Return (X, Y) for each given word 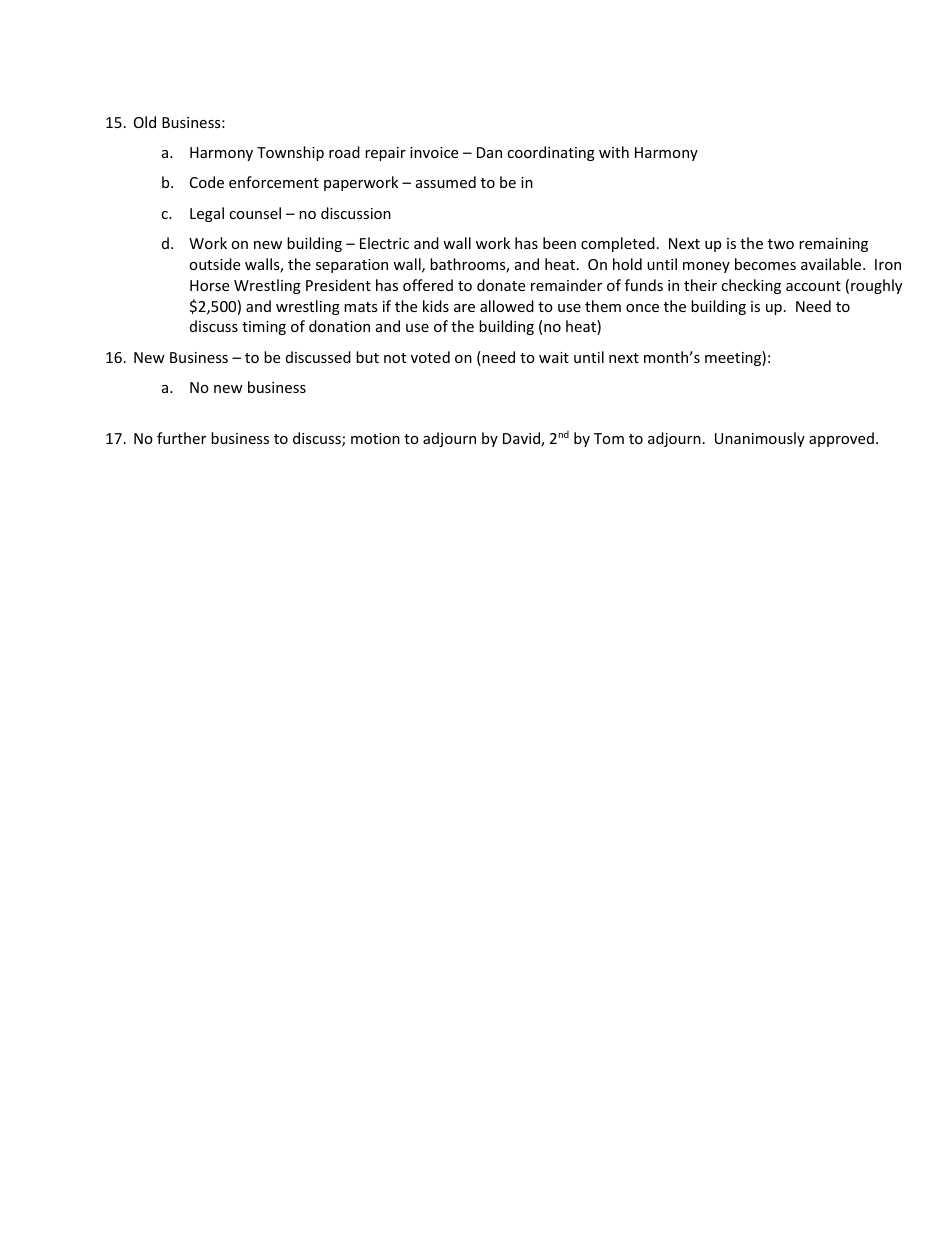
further (181, 438)
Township (290, 153)
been (559, 243)
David (522, 439)
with (614, 152)
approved (841, 439)
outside (214, 264)
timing (264, 328)
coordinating (551, 153)
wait (554, 357)
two (781, 244)
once (642, 308)
